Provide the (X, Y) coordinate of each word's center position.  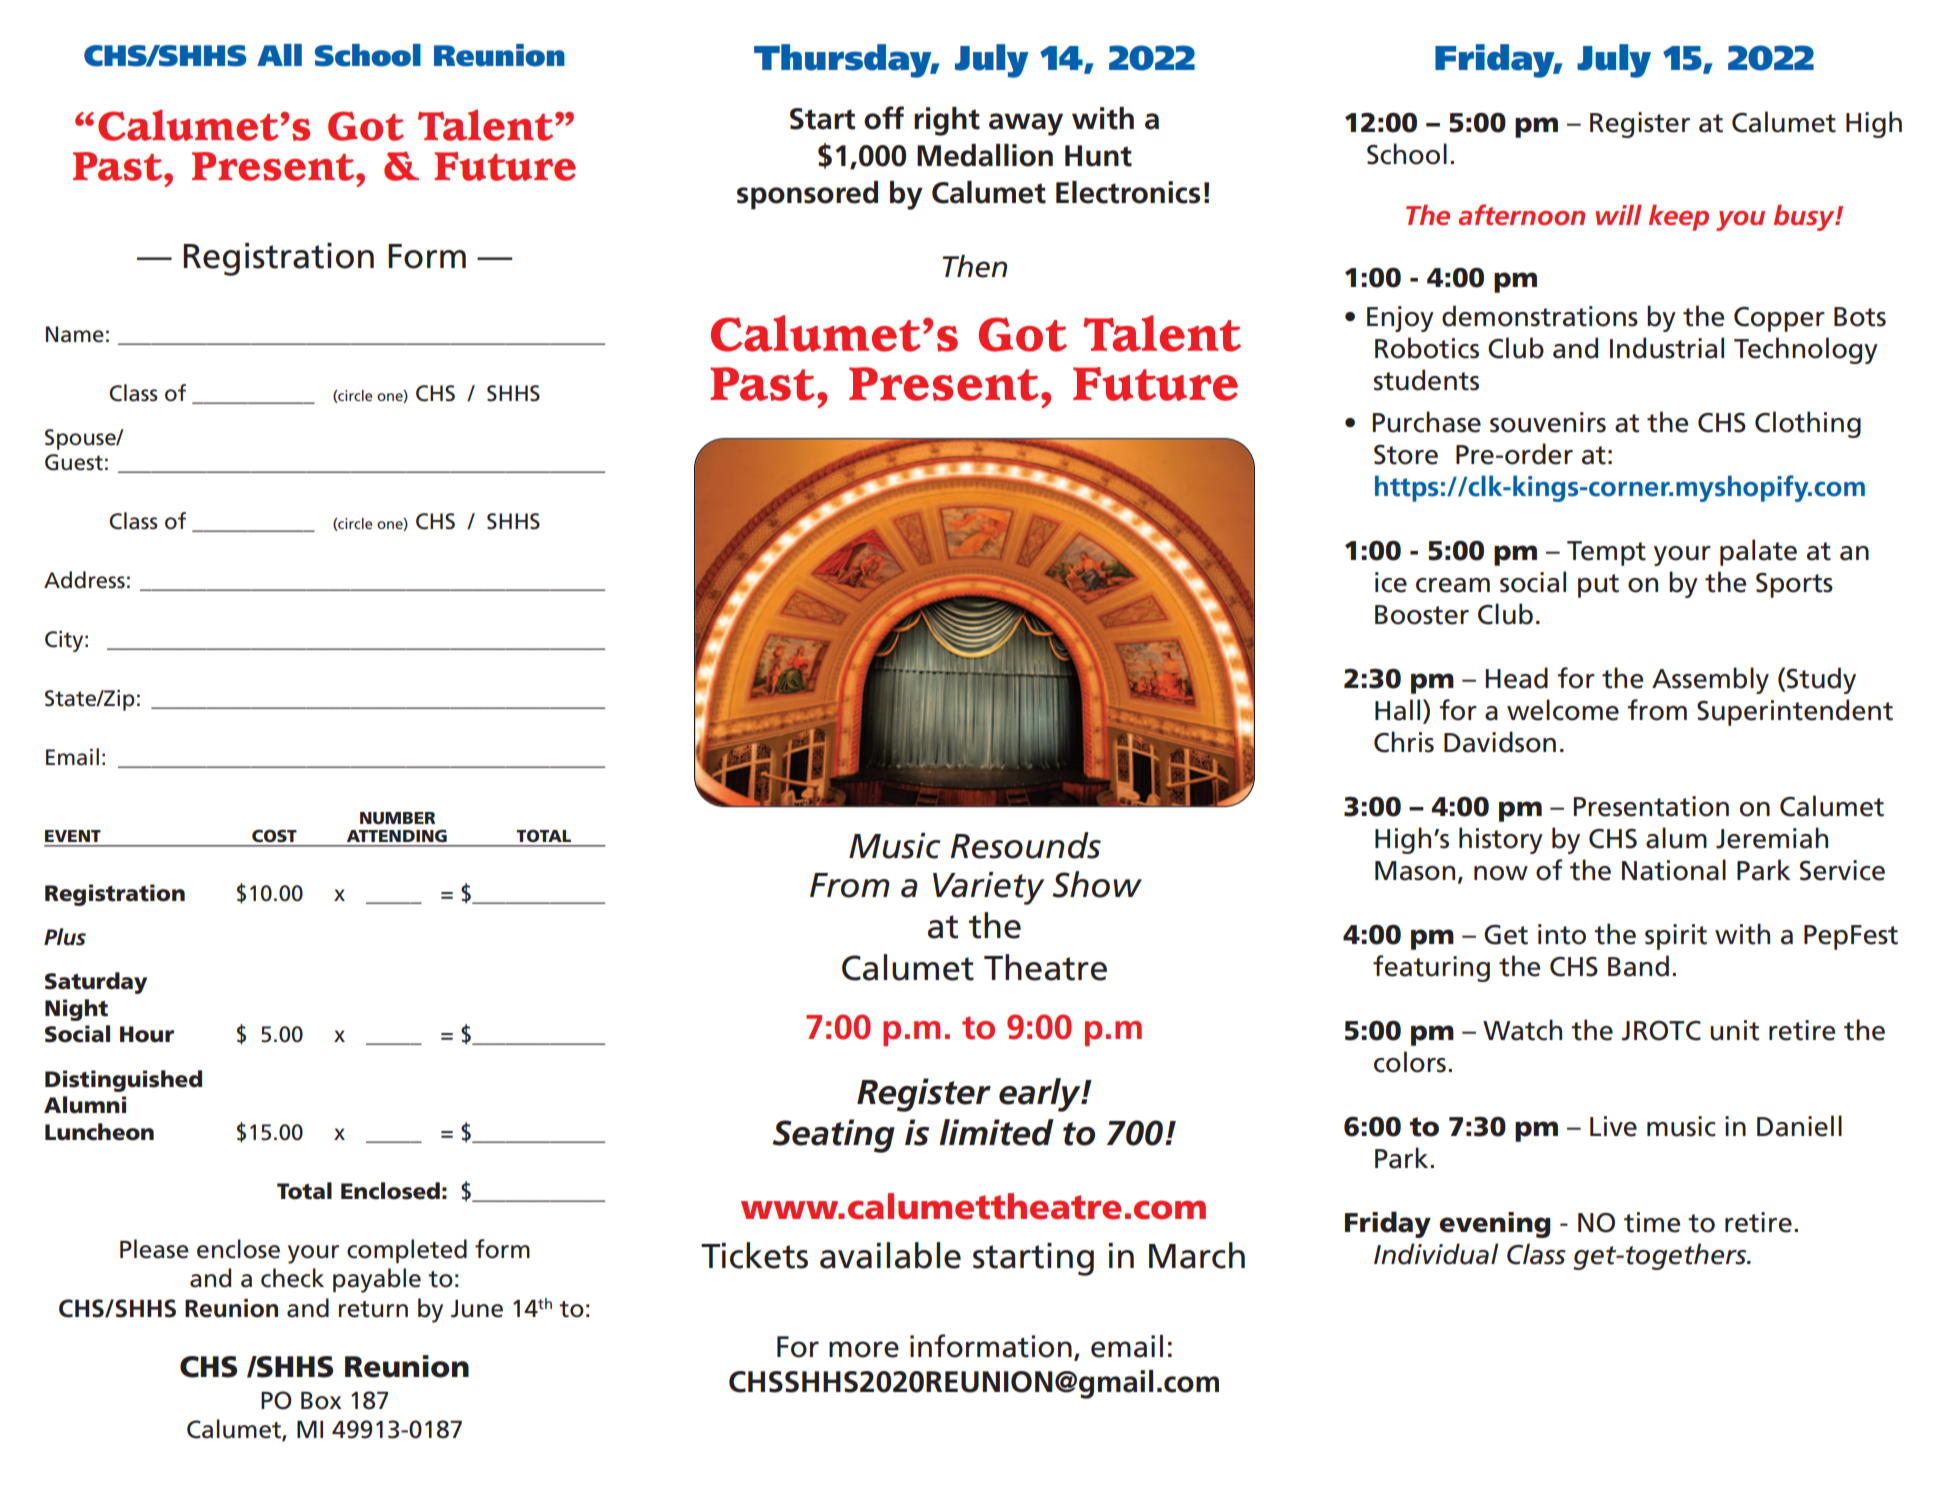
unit (1734, 1030)
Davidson (1500, 742)
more (864, 1349)
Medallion (985, 155)
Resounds (1026, 845)
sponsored (807, 195)
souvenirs (1548, 422)
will (1618, 214)
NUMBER (397, 818)
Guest (74, 462)
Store (1406, 454)
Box (321, 1401)
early (1041, 1095)
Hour (147, 1034)
